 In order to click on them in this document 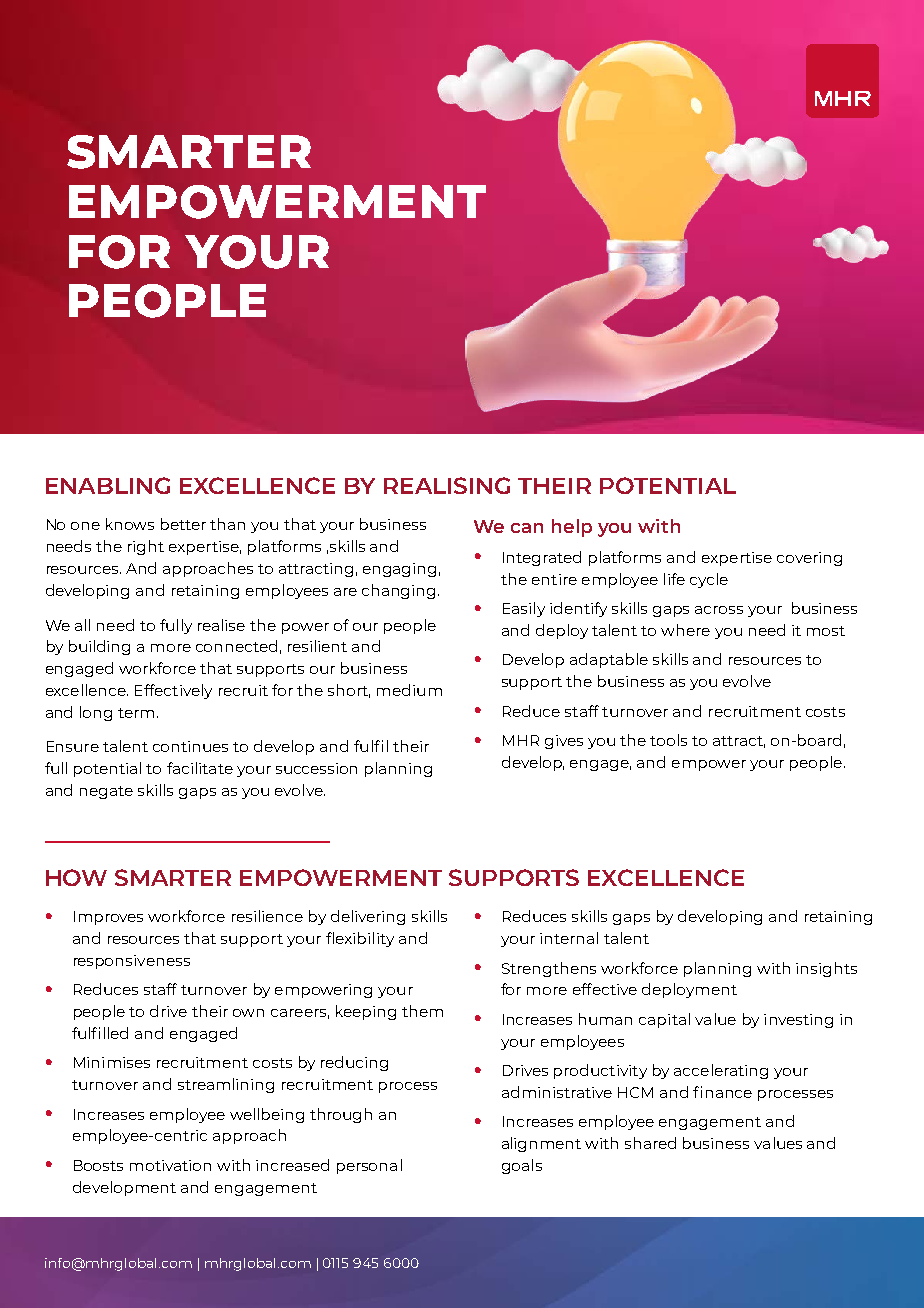, I will do `click(422, 1011)`.
